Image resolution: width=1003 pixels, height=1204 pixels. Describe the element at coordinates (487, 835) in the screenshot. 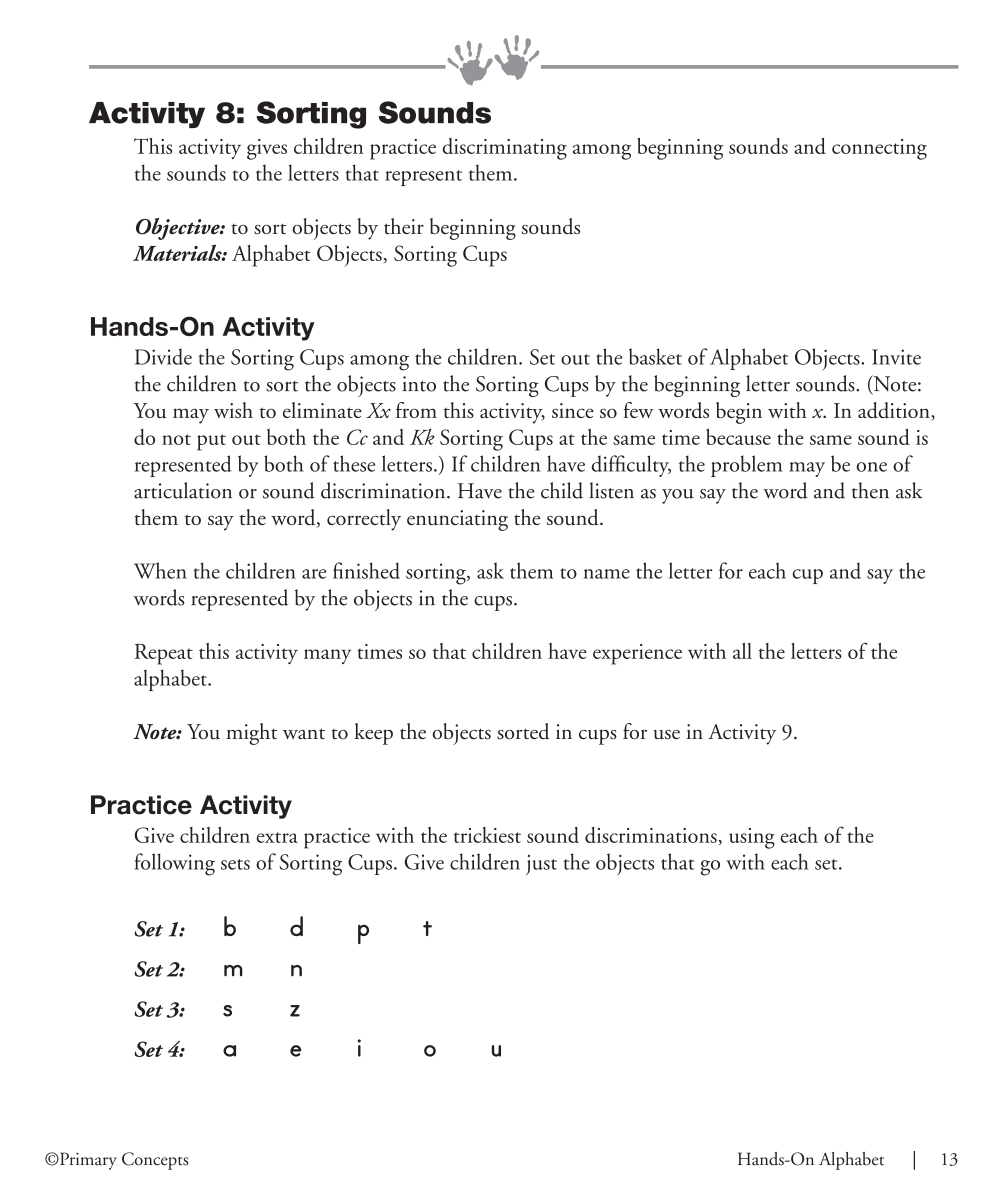

I see `trickiest` at that location.
